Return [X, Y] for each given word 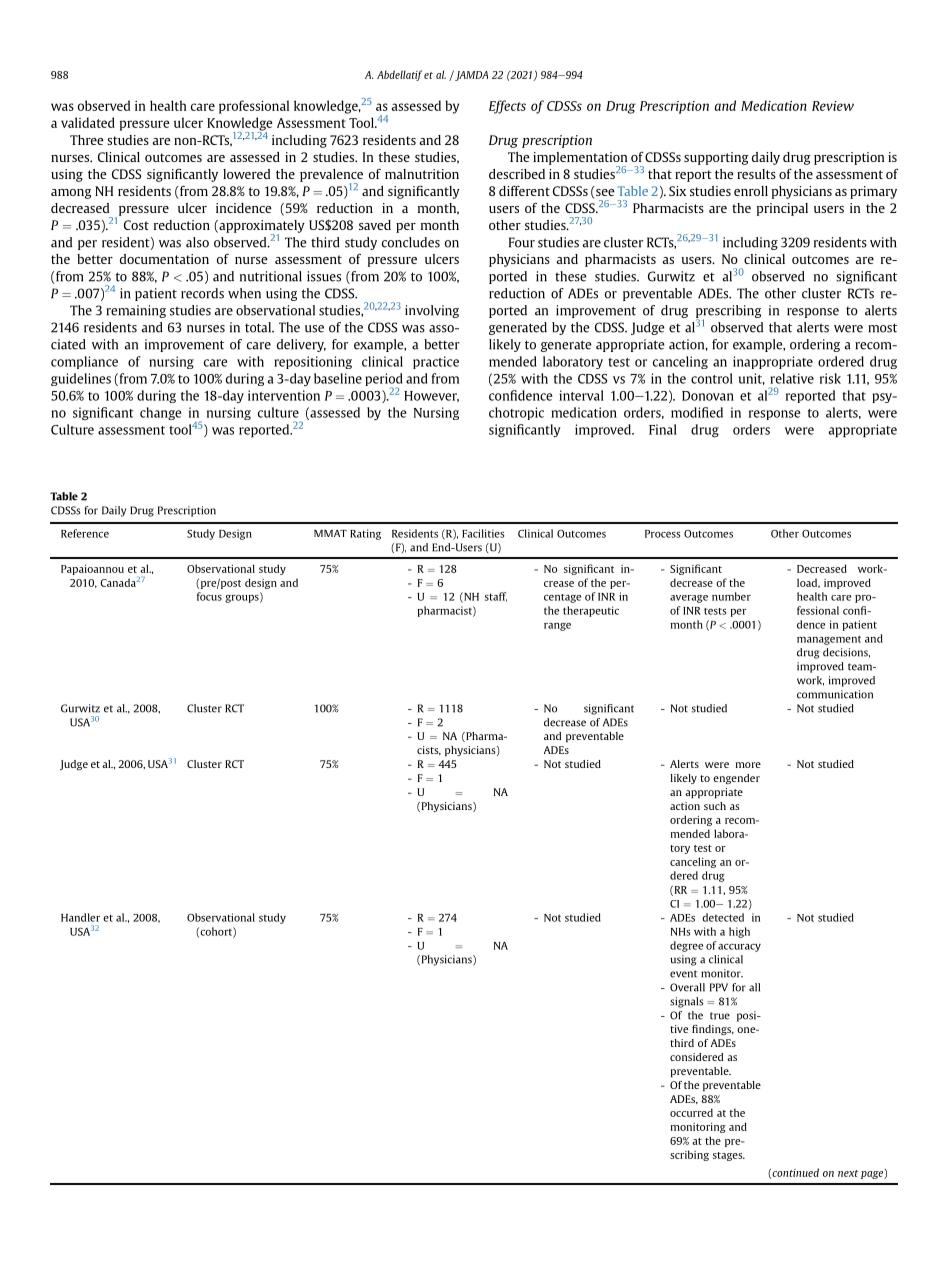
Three [87, 140]
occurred [691, 1112]
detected [723, 917]
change [160, 413]
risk [830, 378]
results [756, 174]
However [431, 396]
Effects [507, 107]
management [829, 640]
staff [496, 597]
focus [209, 596]
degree [686, 946]
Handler [80, 917]
